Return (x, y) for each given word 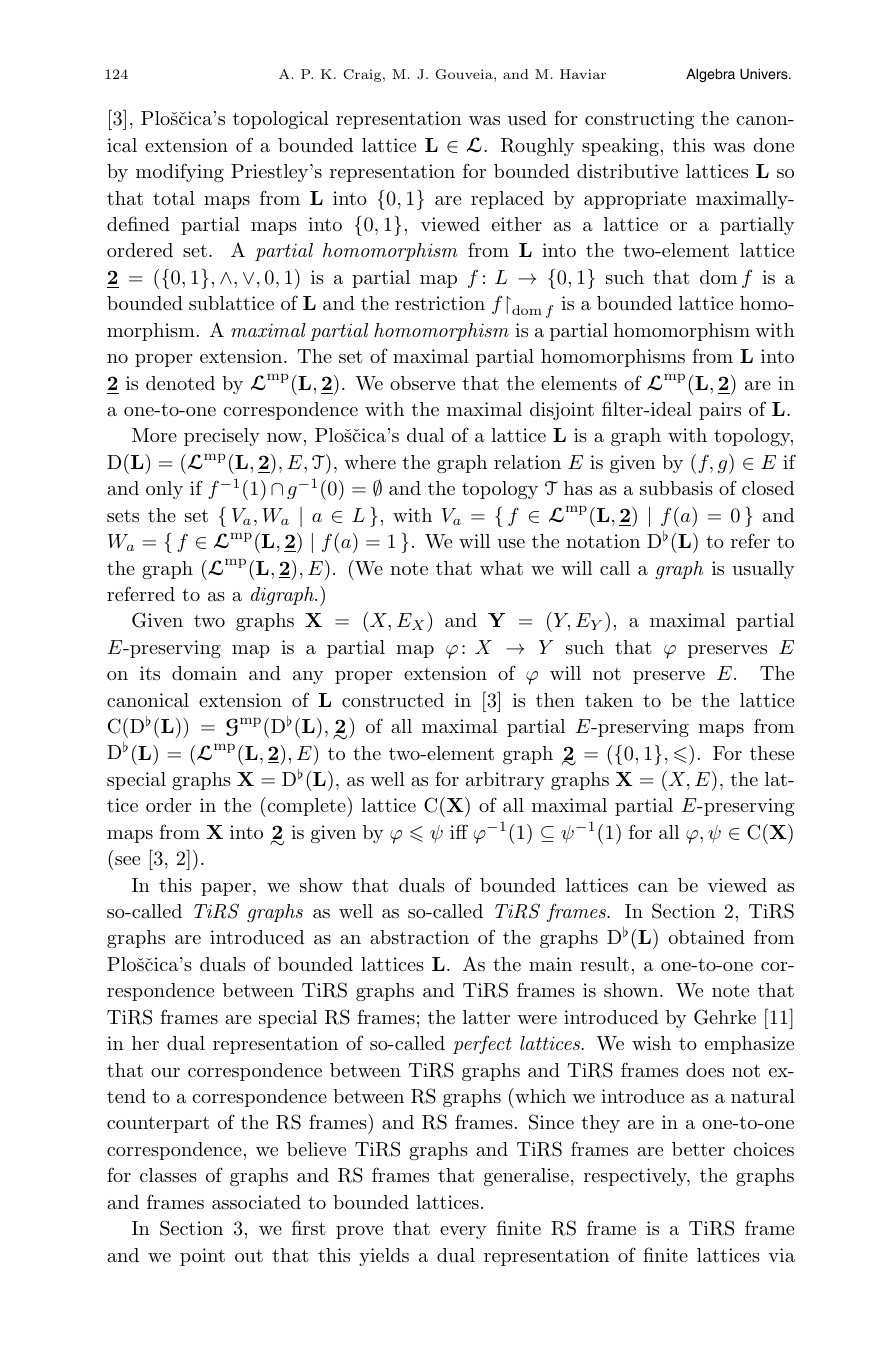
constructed (393, 700)
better (698, 1149)
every (463, 1232)
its (150, 673)
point (202, 1257)
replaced (507, 200)
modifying (180, 172)
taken (609, 700)
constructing (639, 120)
